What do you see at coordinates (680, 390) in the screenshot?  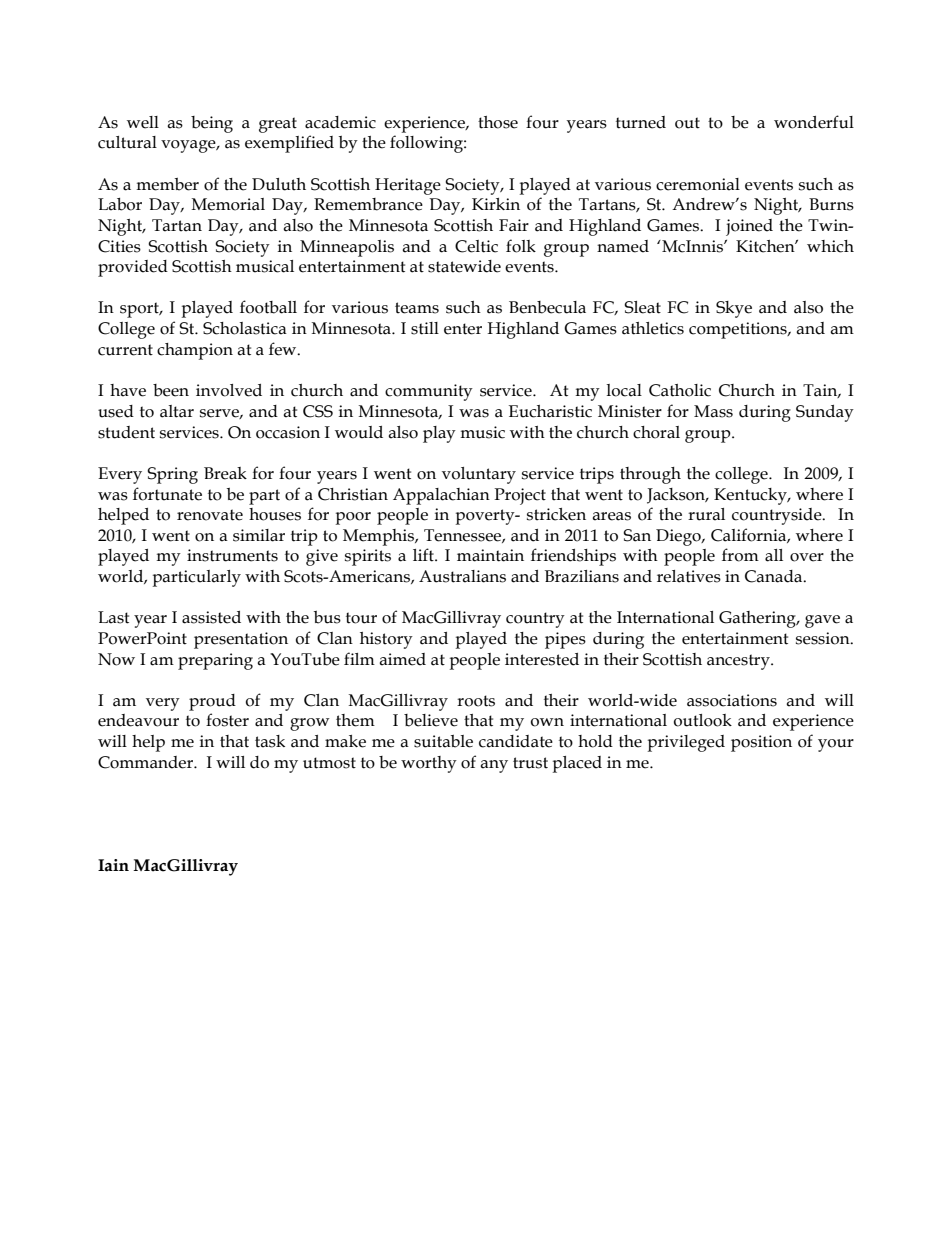 I see `Catholic` at bounding box center [680, 390].
